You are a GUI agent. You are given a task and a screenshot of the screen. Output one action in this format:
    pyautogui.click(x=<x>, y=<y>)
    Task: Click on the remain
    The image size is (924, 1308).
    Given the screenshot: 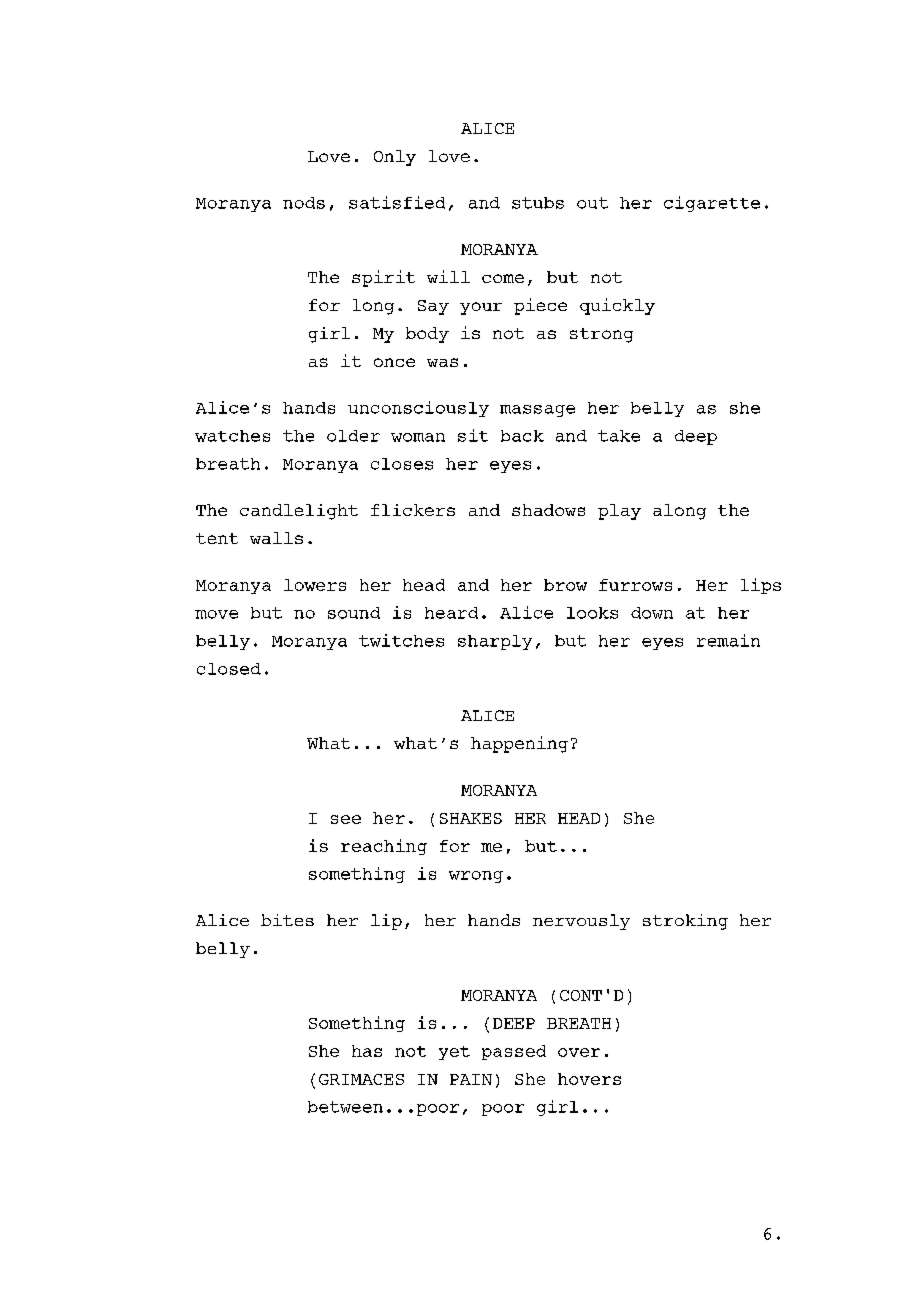 What is the action you would take?
    pyautogui.click(x=728, y=640)
